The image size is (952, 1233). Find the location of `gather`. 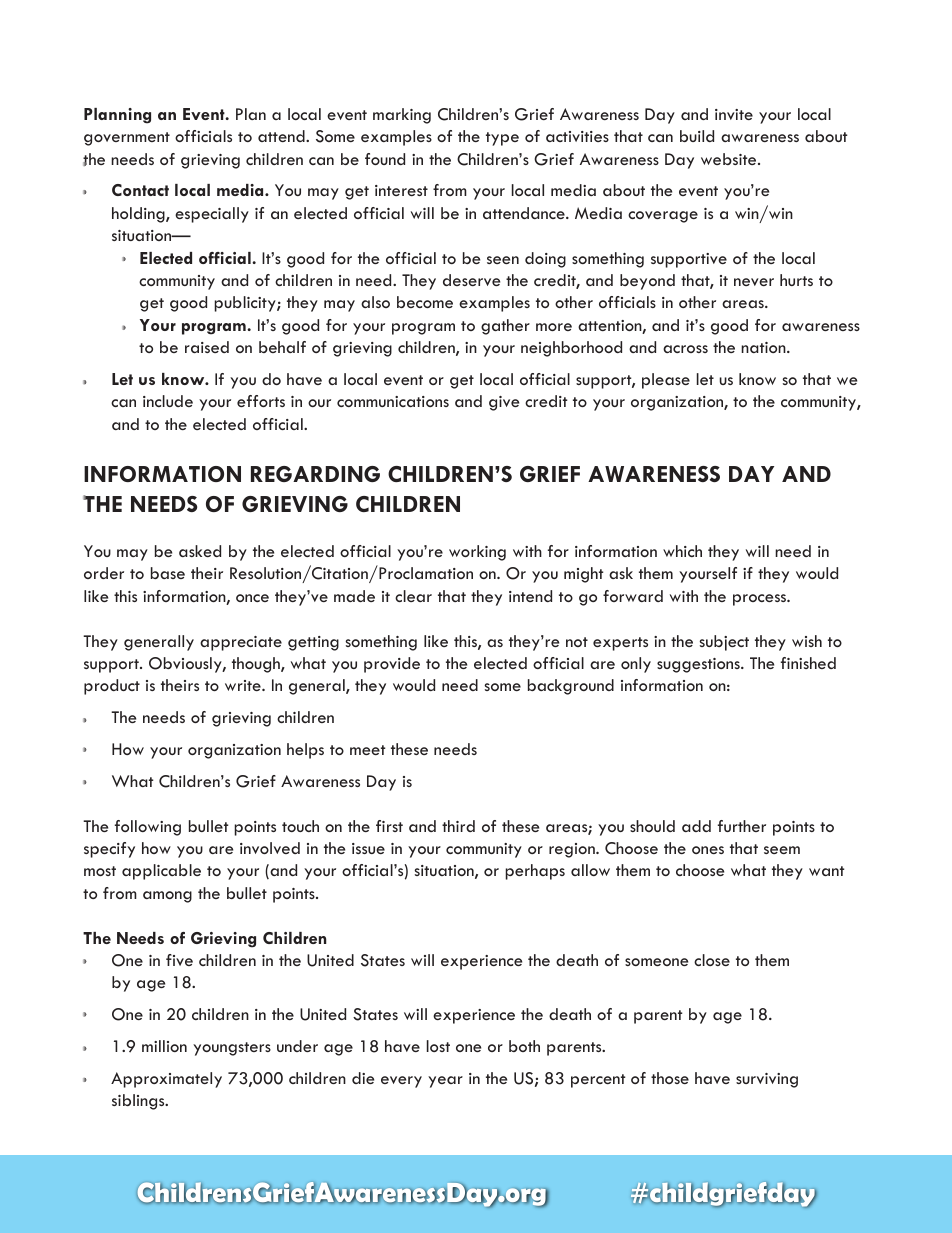

gather is located at coordinates (505, 327).
